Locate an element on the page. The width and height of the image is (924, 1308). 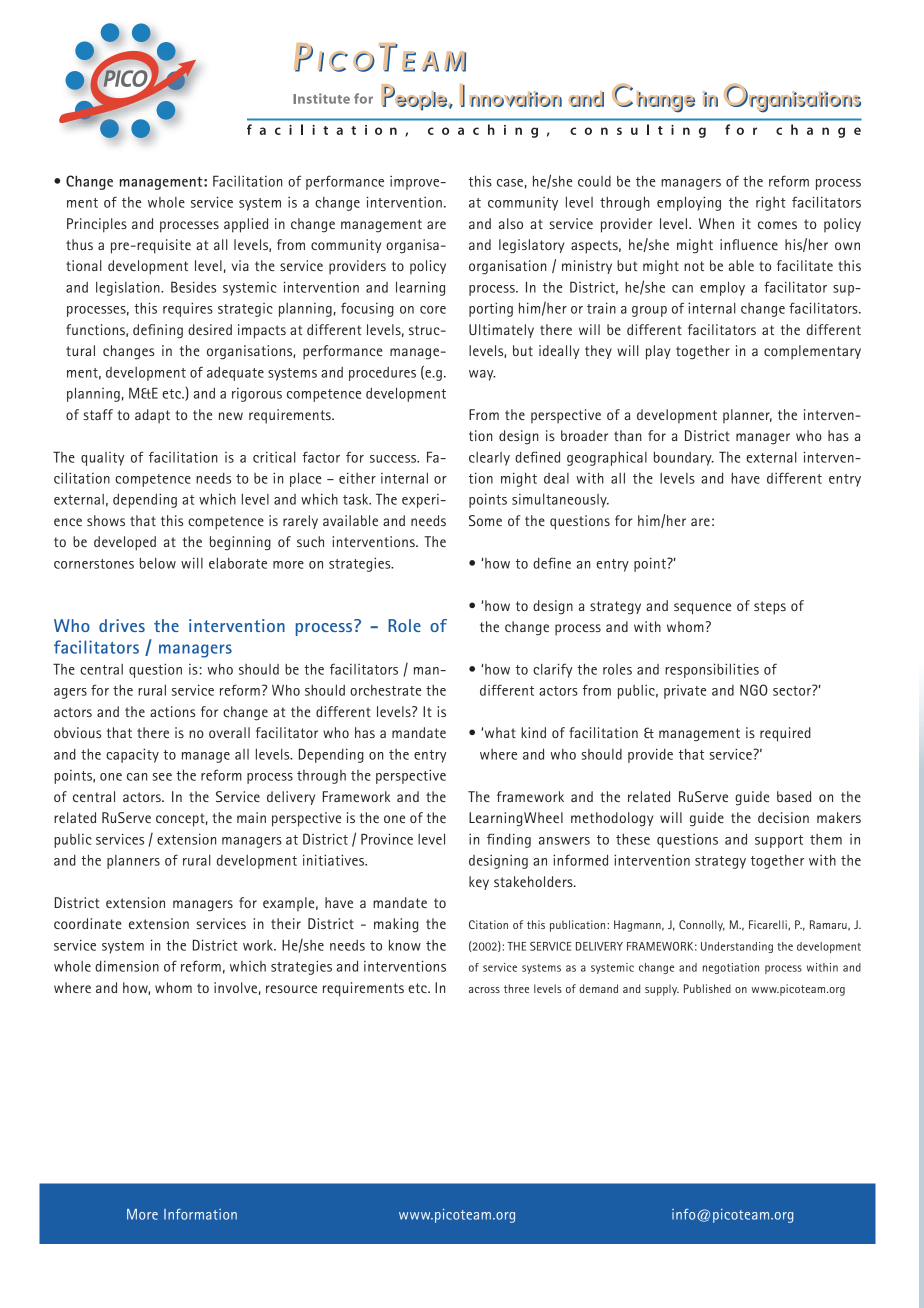
below is located at coordinates (158, 563).
